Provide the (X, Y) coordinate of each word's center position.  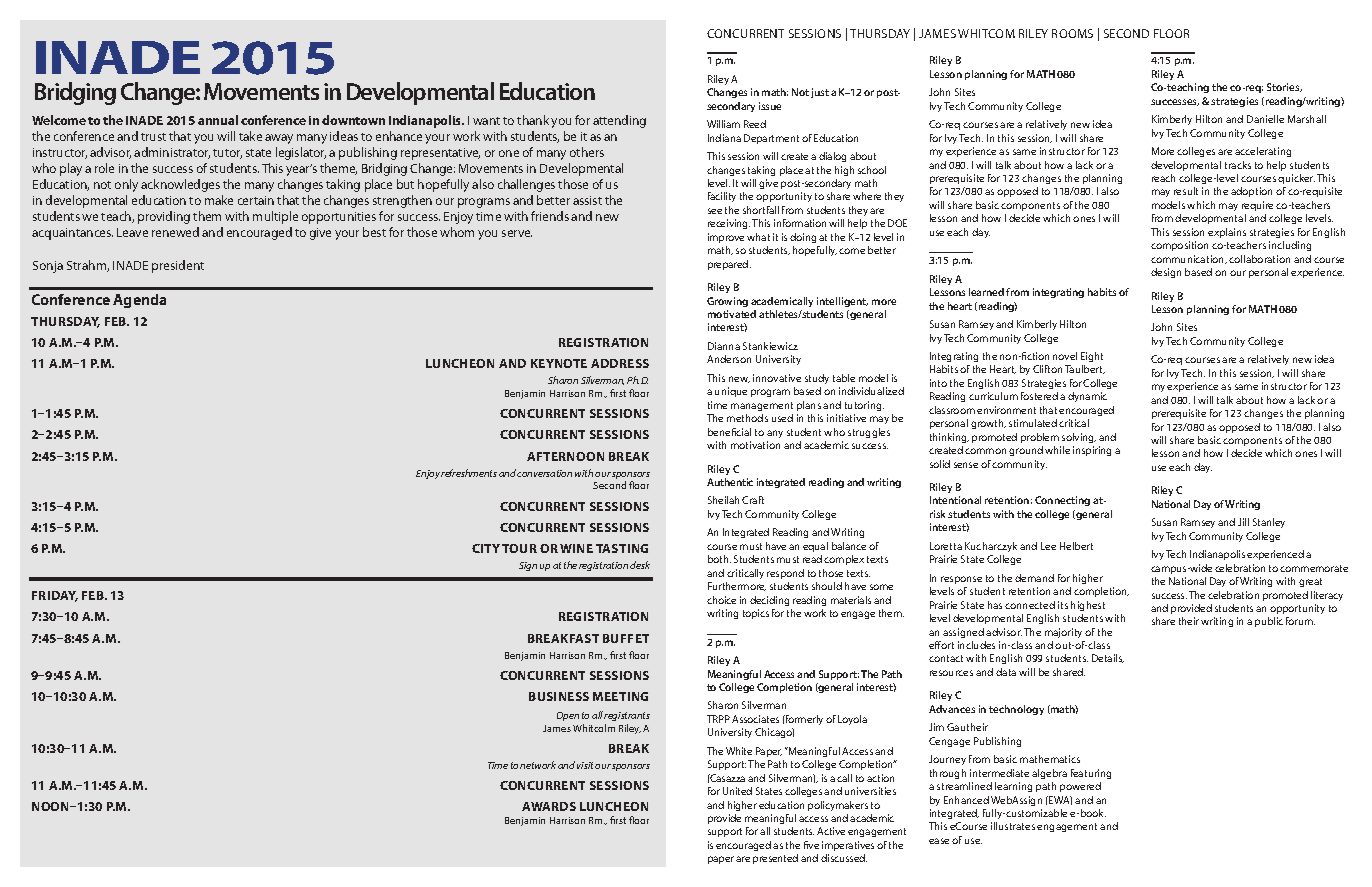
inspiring (1092, 451)
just (820, 93)
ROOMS (1072, 33)
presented (775, 859)
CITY (486, 548)
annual (218, 120)
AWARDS (549, 806)
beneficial (729, 432)
